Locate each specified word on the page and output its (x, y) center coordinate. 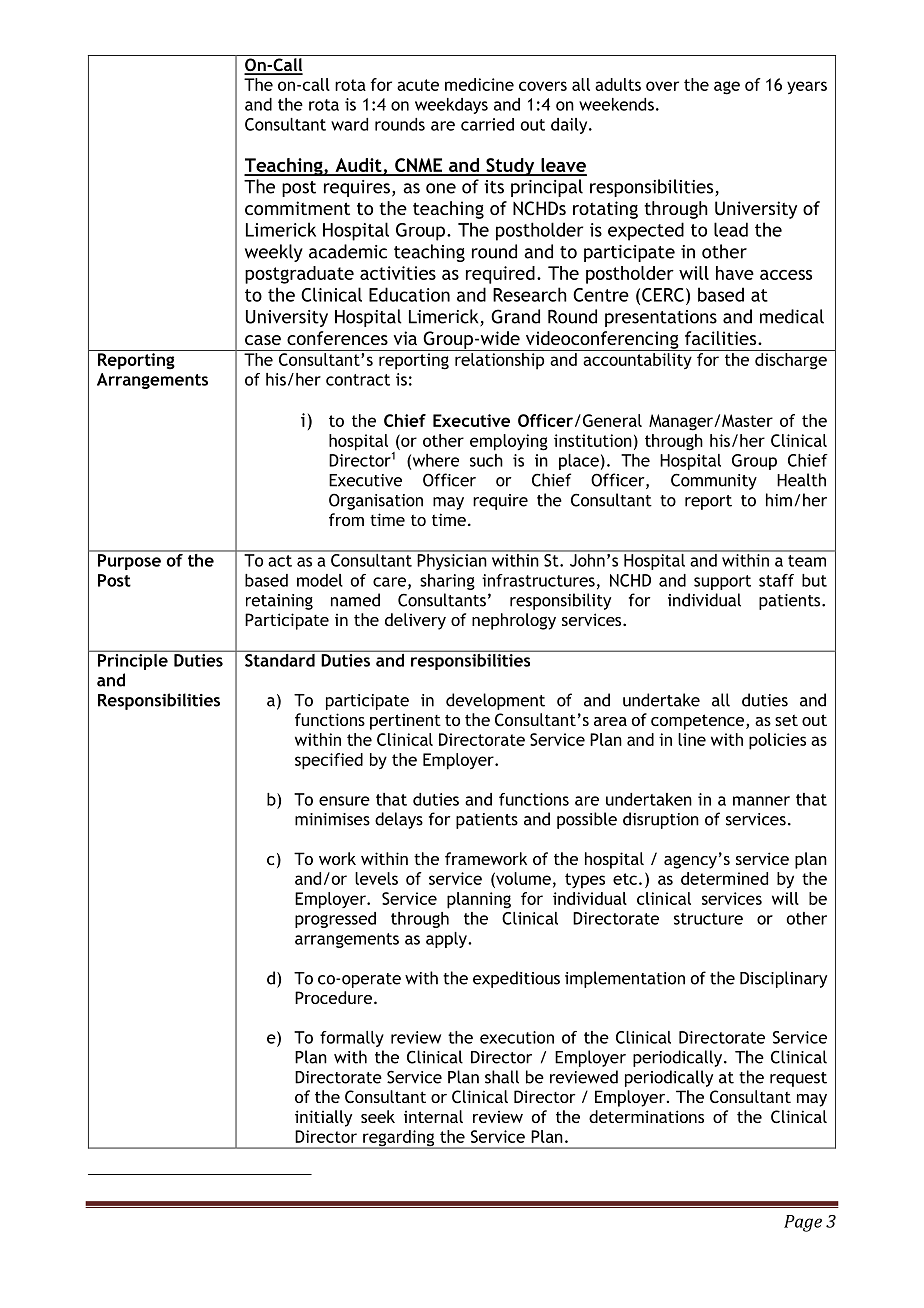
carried (487, 124)
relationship (499, 361)
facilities (722, 338)
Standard (280, 659)
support (722, 582)
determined (724, 878)
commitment (297, 208)
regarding (399, 1139)
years (807, 87)
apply (447, 940)
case (263, 340)
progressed (335, 920)
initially (323, 1118)
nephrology (514, 621)
